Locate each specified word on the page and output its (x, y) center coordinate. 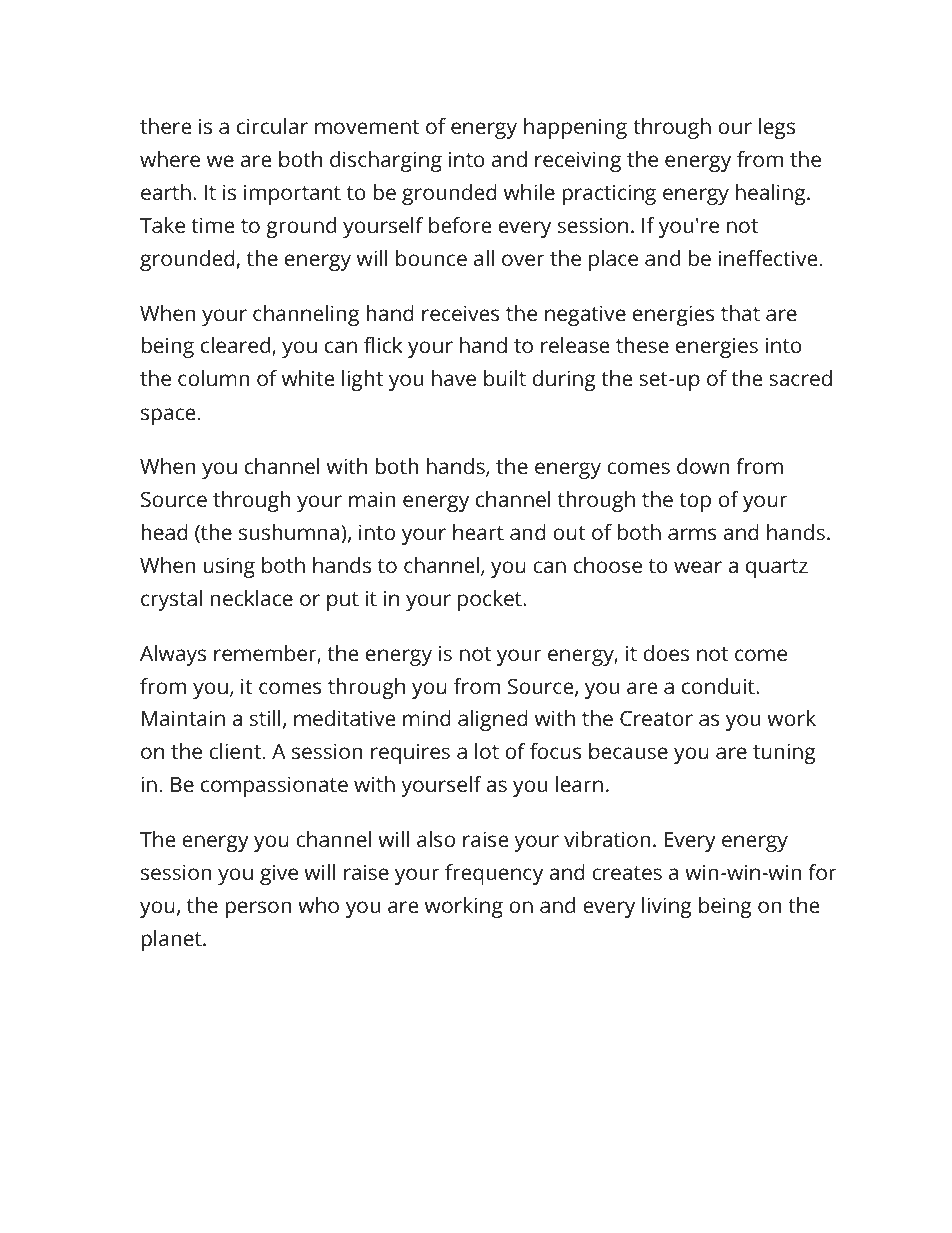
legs (777, 128)
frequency (494, 874)
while (529, 192)
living (667, 907)
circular (272, 126)
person (259, 909)
